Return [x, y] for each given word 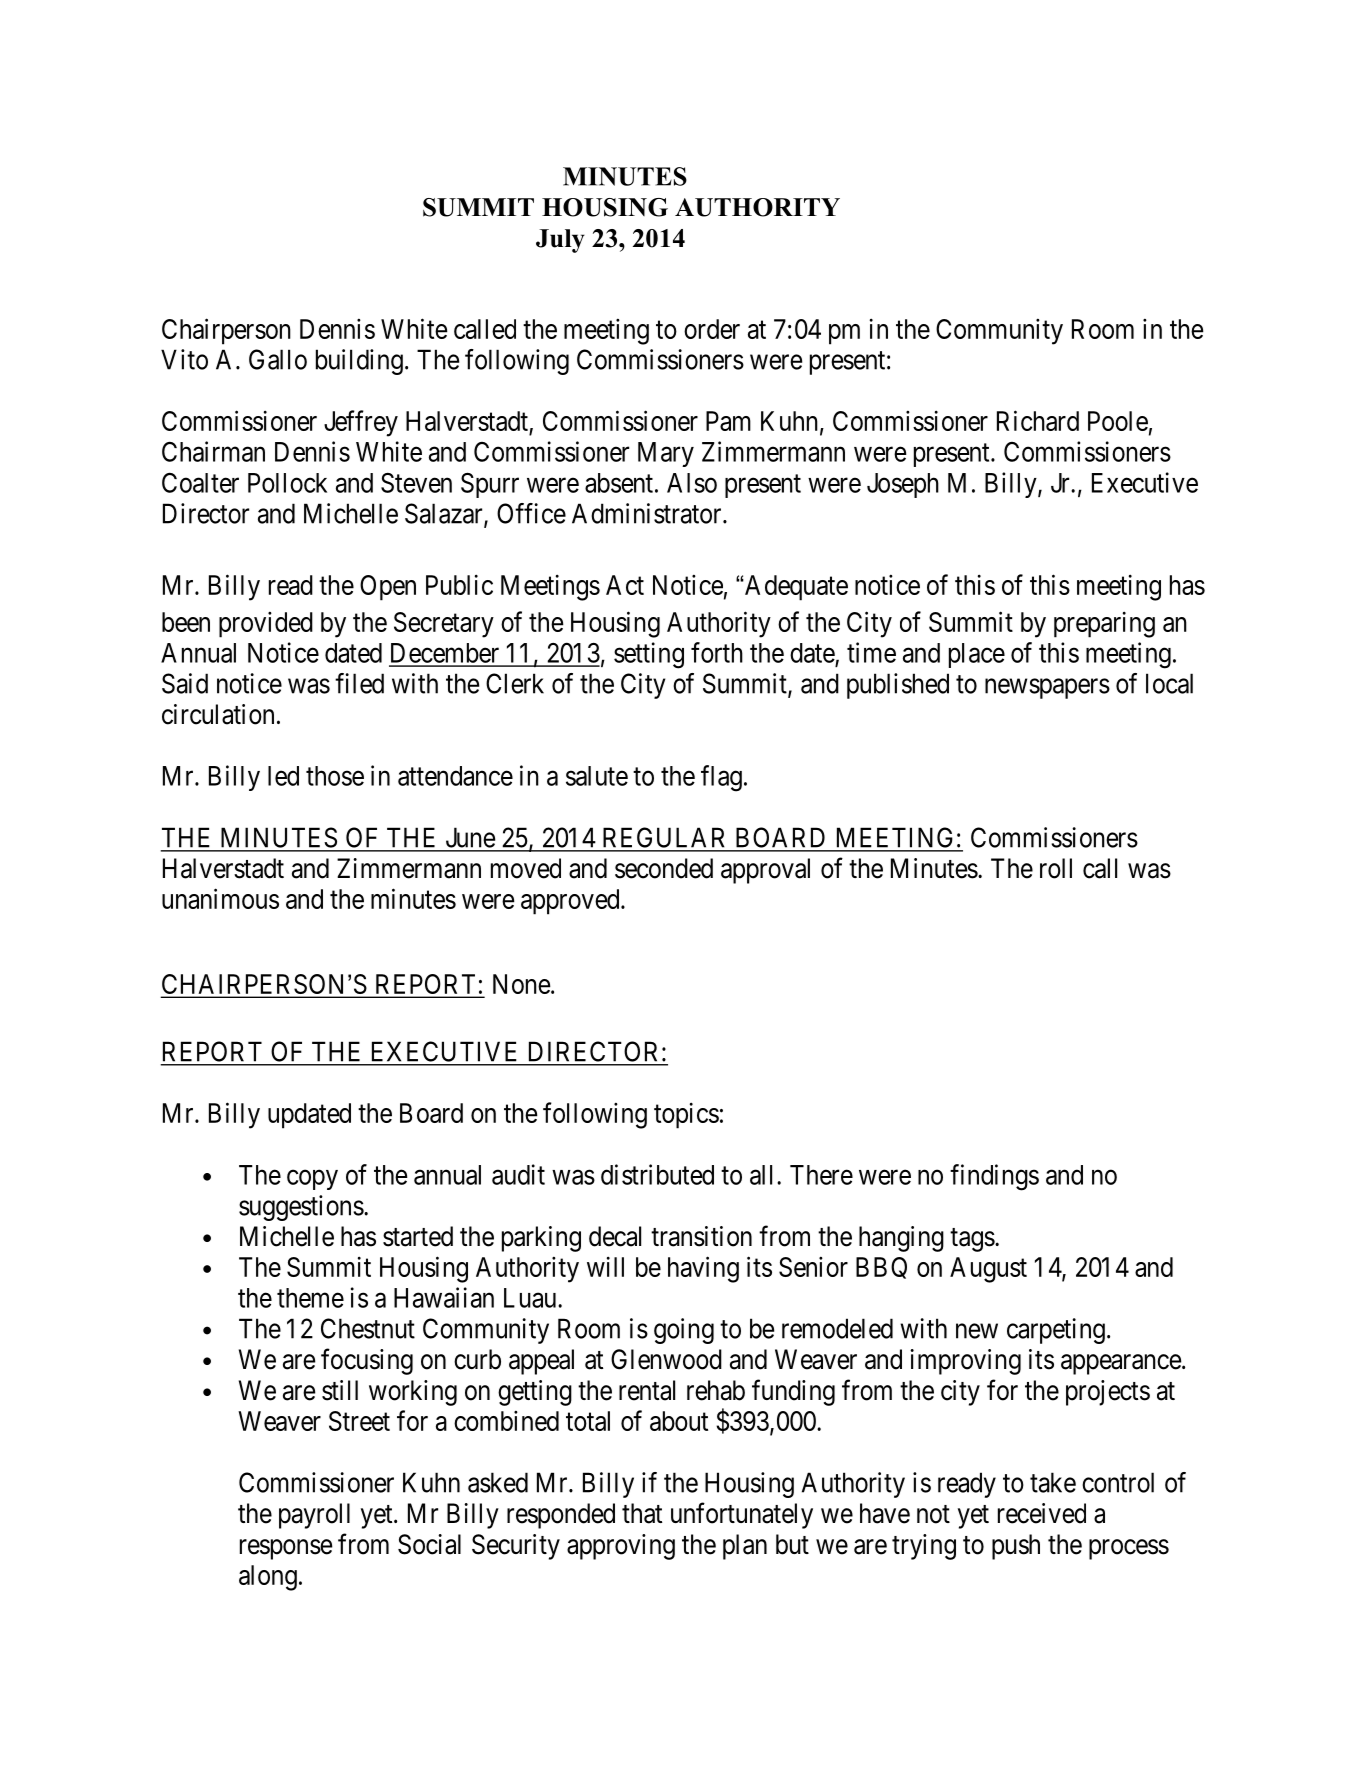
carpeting [1056, 1331]
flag [721, 778]
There [821, 1175]
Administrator [648, 513]
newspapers [1047, 688]
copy [312, 1180]
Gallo [278, 359]
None [522, 984]
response [286, 1549]
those [335, 776]
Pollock [287, 483]
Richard [1038, 420]
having [703, 1269]
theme [310, 1298]
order [712, 329]
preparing [1104, 624]
